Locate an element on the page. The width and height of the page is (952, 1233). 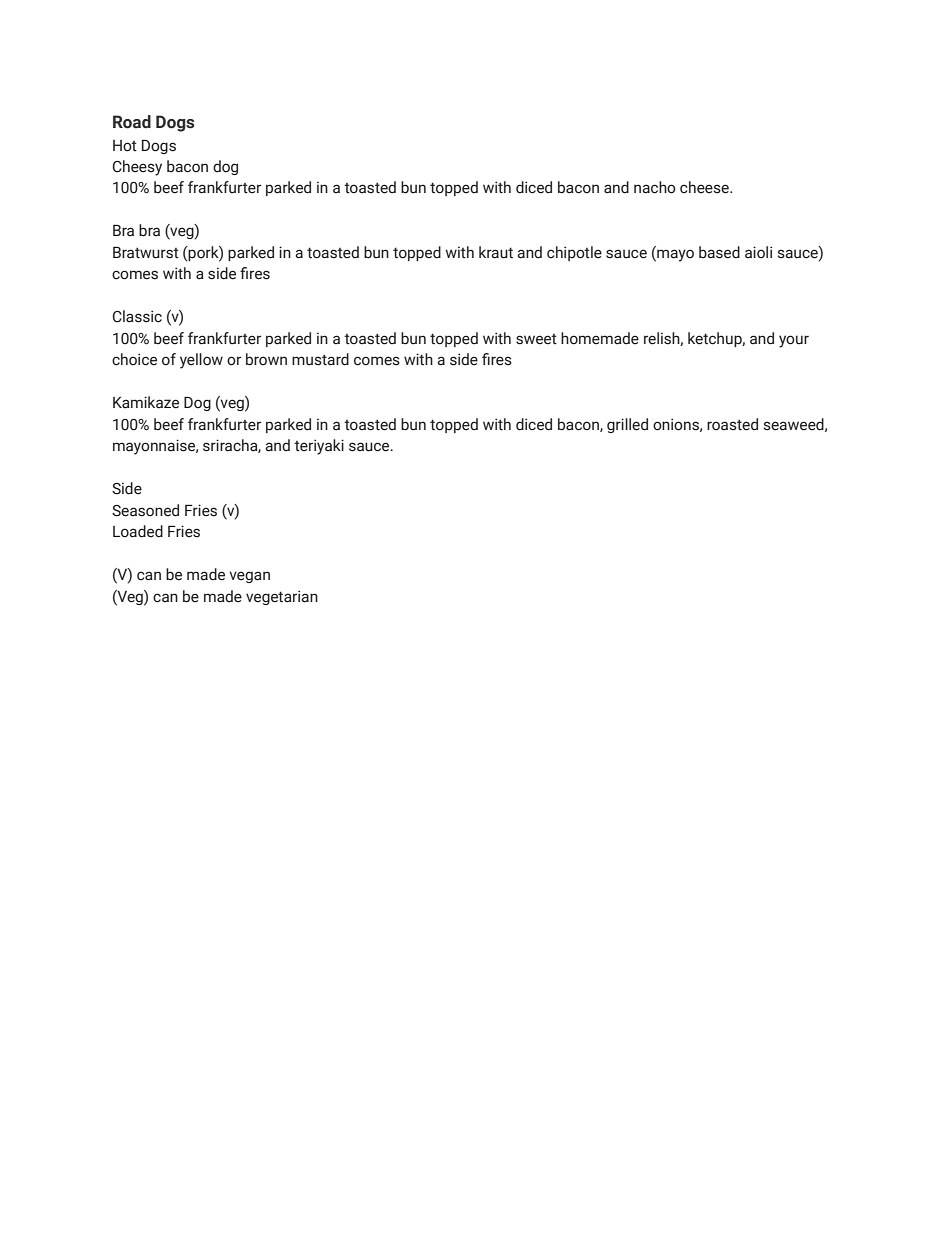
based is located at coordinates (719, 252).
